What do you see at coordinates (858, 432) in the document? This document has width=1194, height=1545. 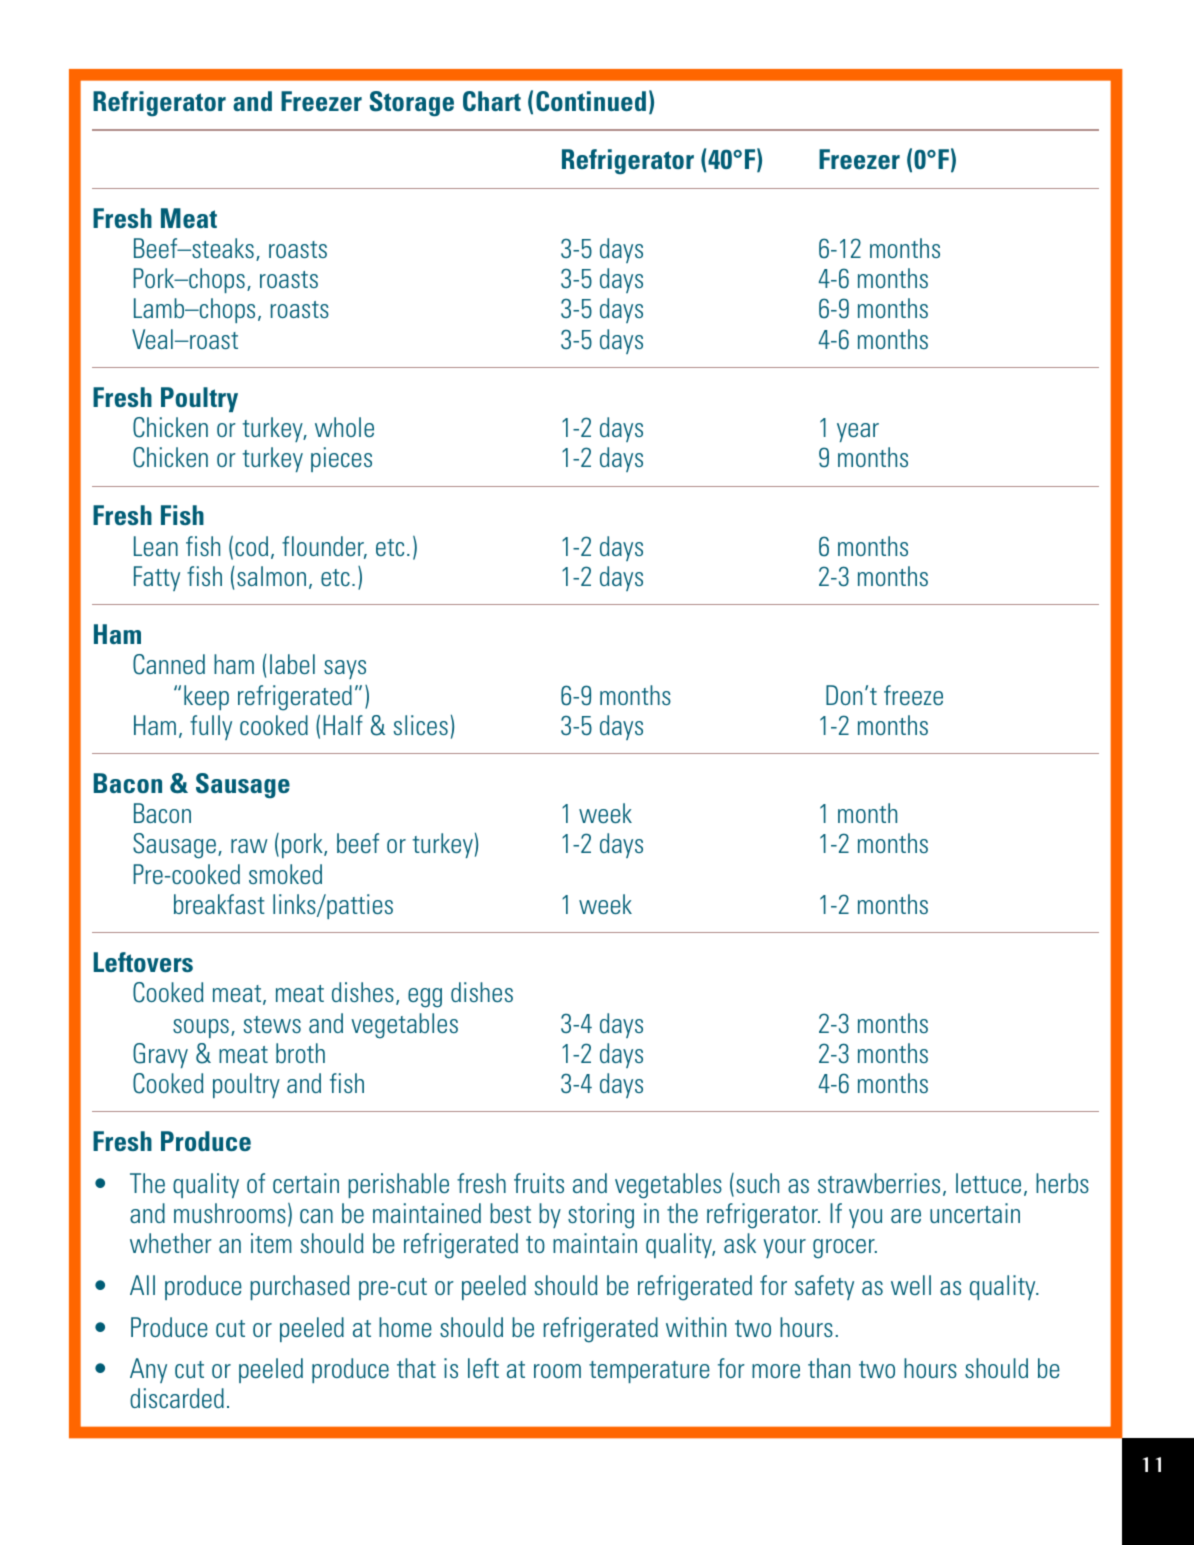 I see `year` at bounding box center [858, 432].
